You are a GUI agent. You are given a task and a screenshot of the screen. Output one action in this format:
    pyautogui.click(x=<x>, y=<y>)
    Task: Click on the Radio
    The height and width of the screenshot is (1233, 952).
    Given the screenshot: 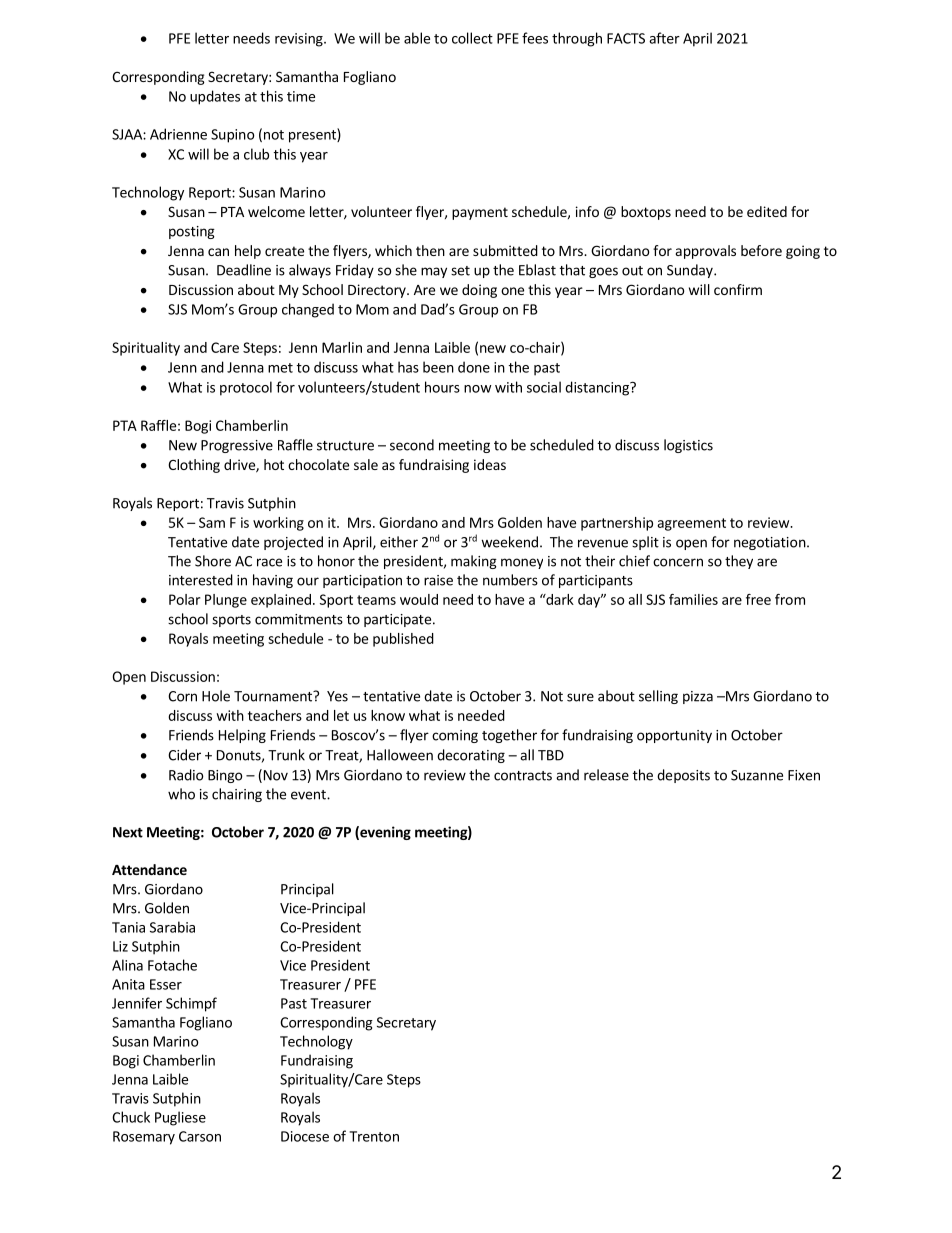 What is the action you would take?
    pyautogui.click(x=186, y=775)
